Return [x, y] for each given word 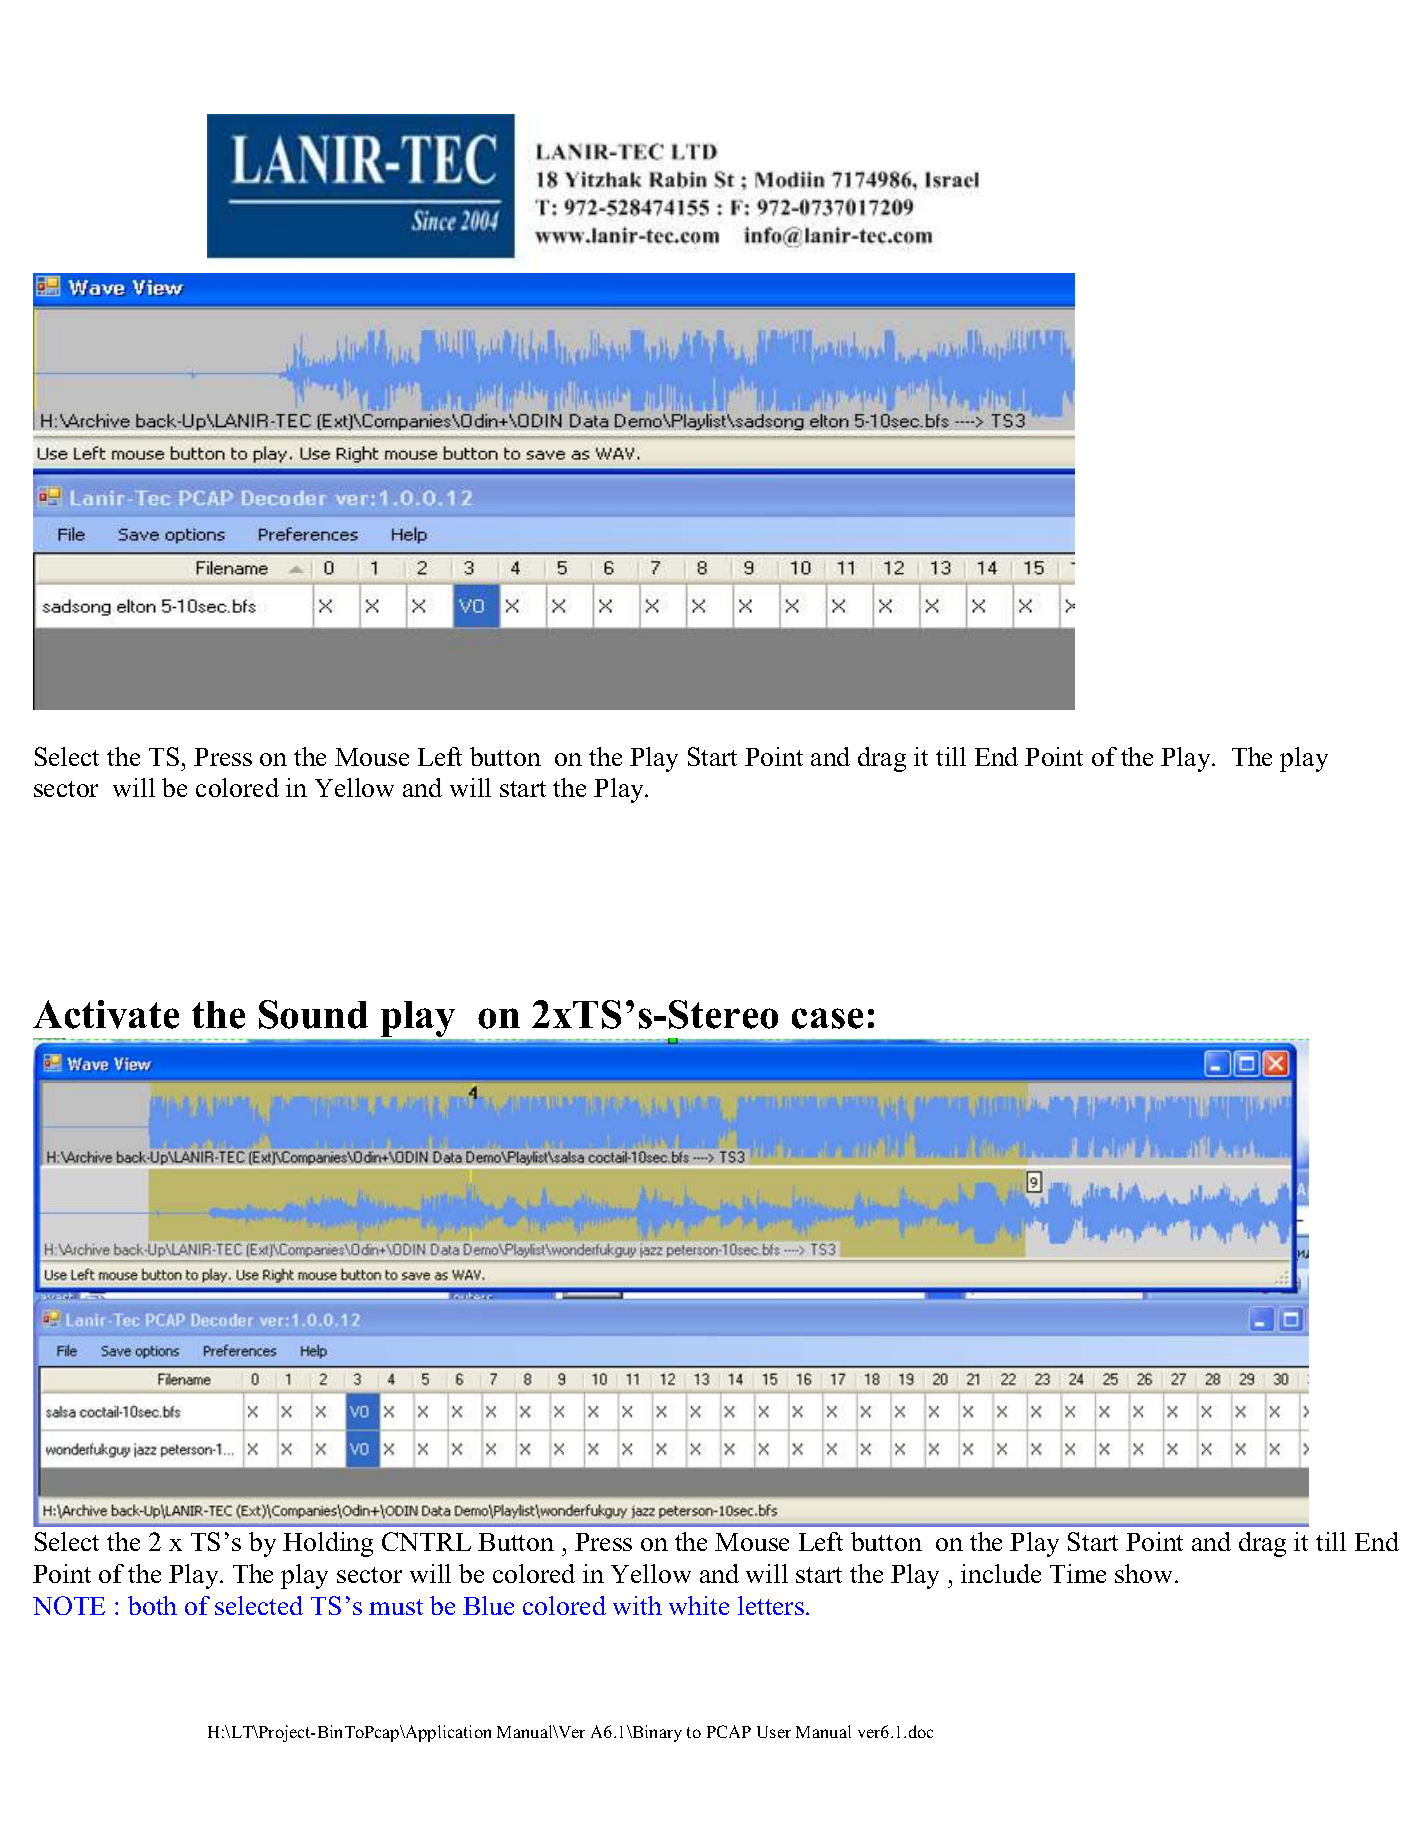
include [1001, 1573]
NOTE [69, 1605]
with [637, 1605]
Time [1078, 1573]
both [152, 1605]
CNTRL [426, 1541]
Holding [328, 1544]
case [827, 1018]
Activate [106, 1014]
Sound [313, 1014]
